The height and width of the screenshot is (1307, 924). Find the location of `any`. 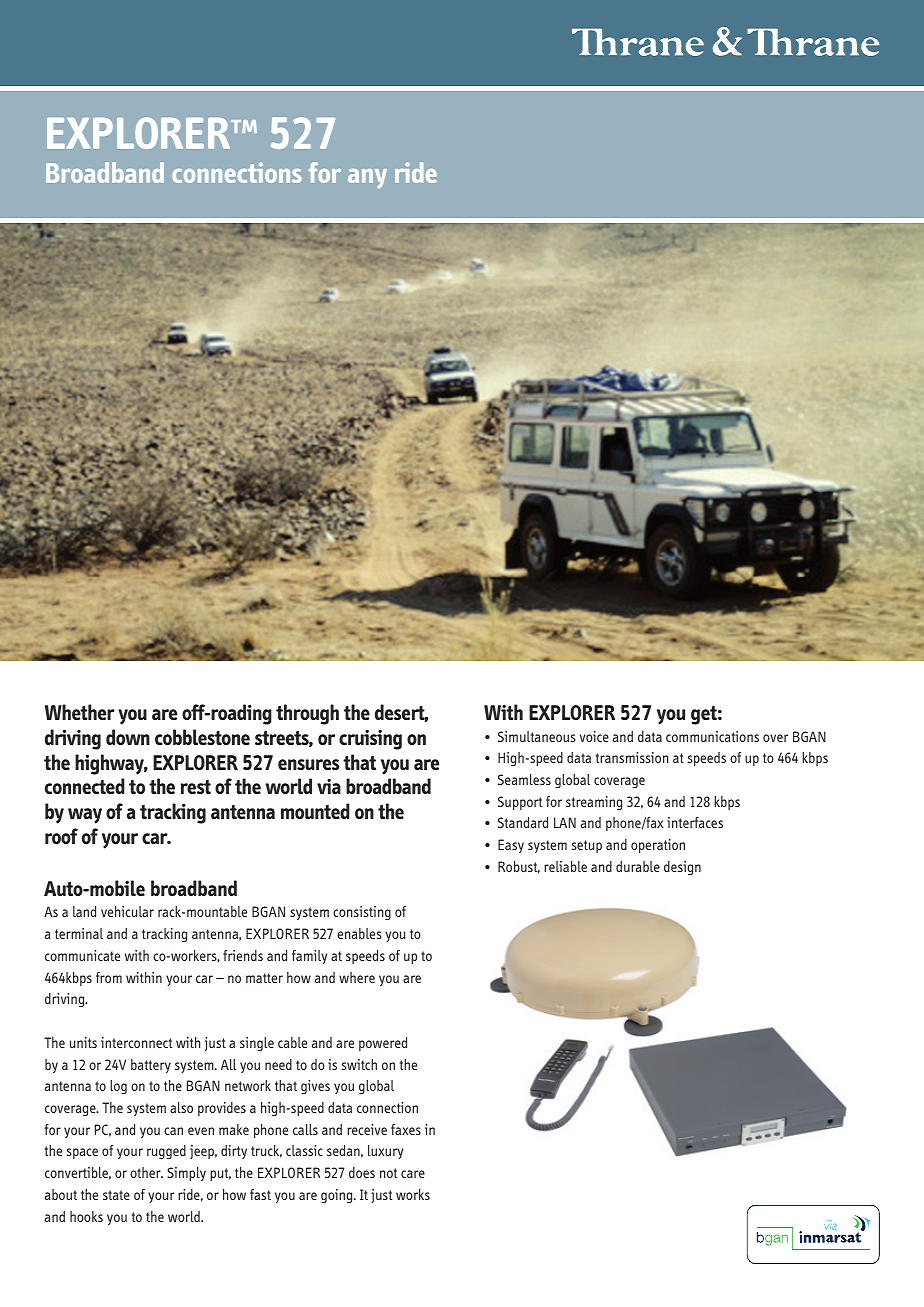

any is located at coordinates (367, 179).
